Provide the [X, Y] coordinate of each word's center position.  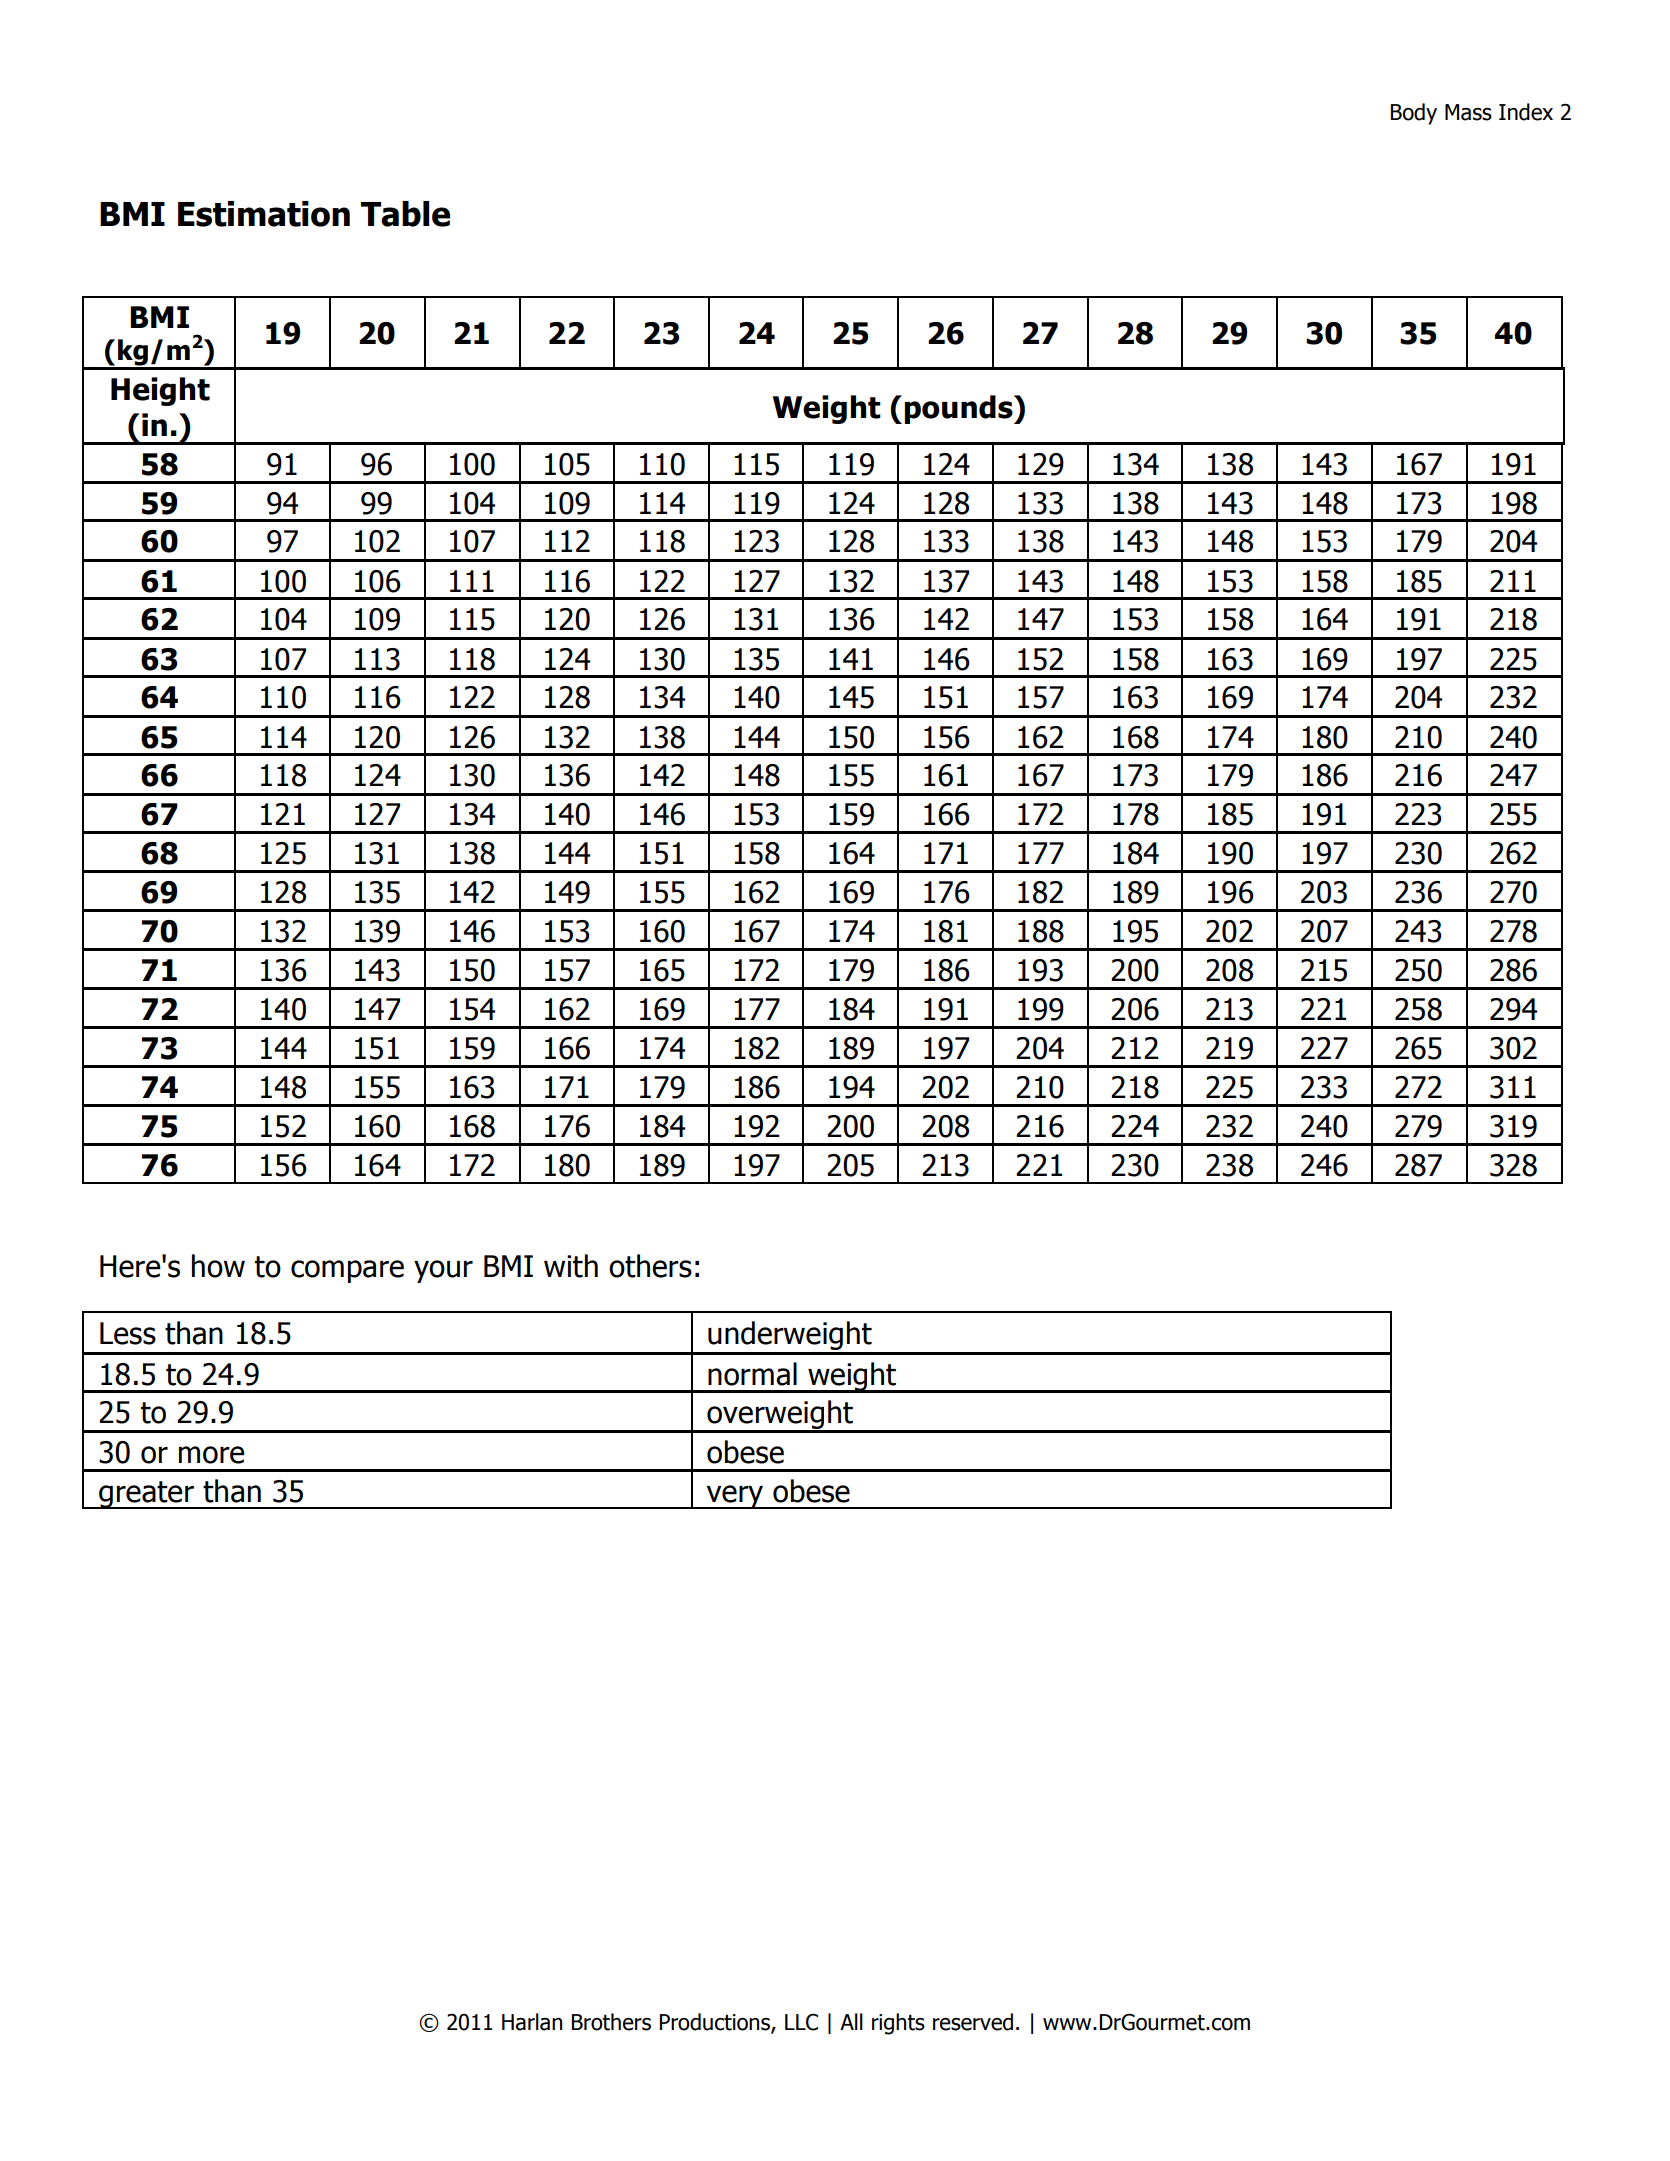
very [735, 1497]
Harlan [532, 2022]
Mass [1468, 112]
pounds [959, 409]
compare [347, 1271]
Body [1414, 114]
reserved [973, 2022]
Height [160, 391]
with [571, 1266]
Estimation [264, 214]
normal [752, 1374]
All [851, 2021]
